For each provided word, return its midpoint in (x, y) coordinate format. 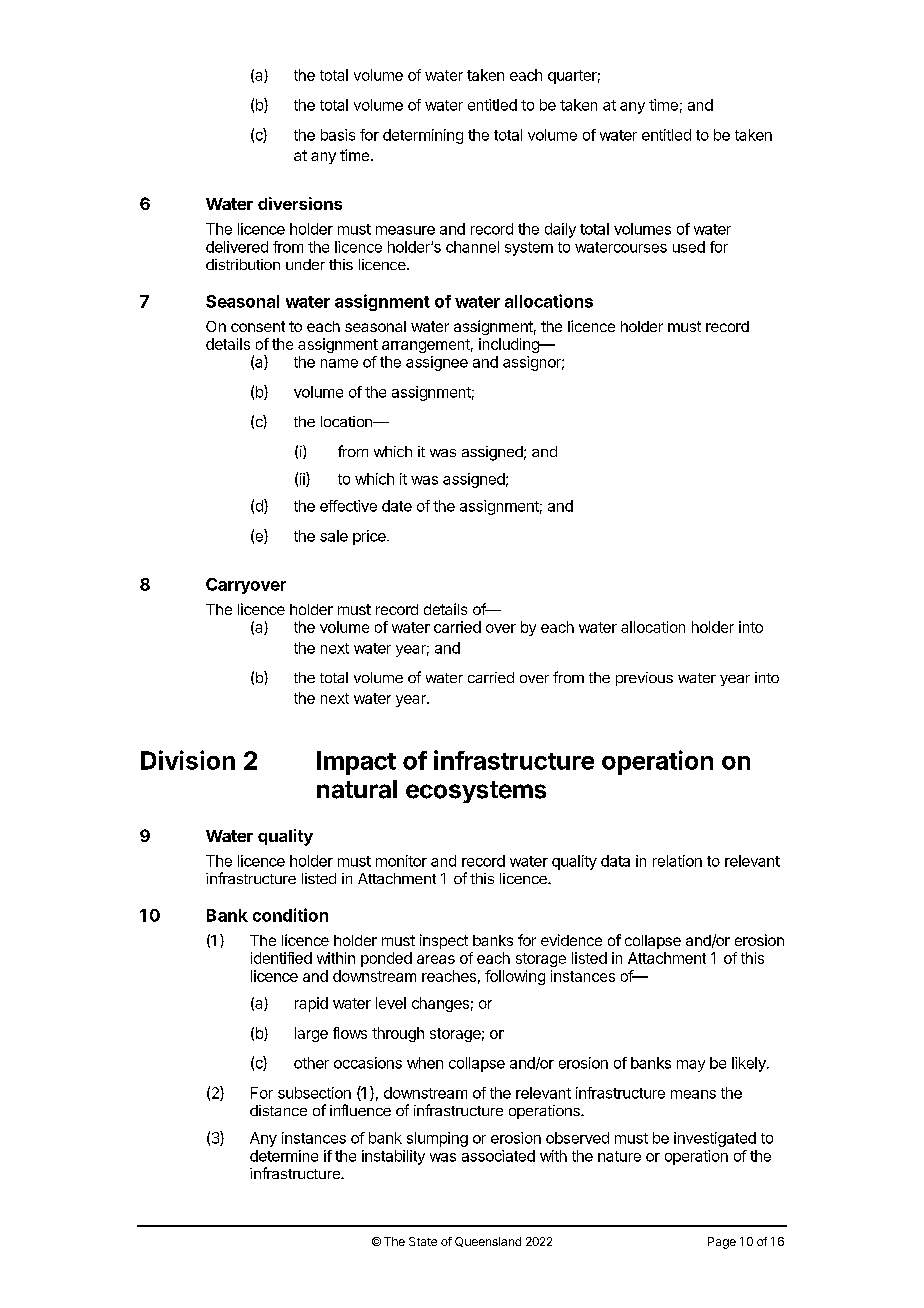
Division (188, 760)
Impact (356, 763)
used (689, 247)
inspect (444, 941)
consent (258, 326)
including (510, 345)
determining (423, 136)
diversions (300, 203)
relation (677, 861)
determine (284, 1156)
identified (281, 958)
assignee (437, 363)
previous (644, 679)
